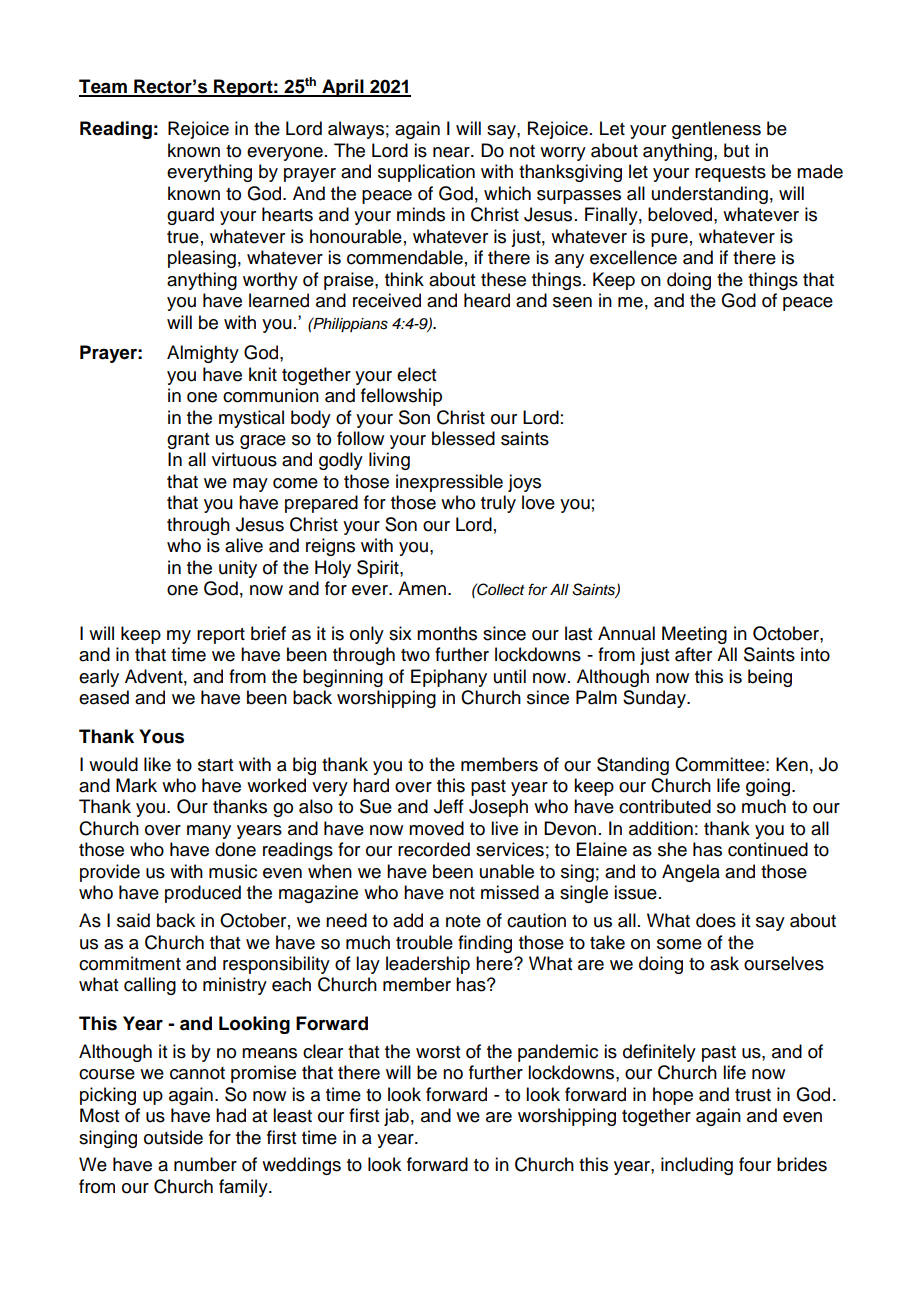  What do you see at coordinates (190, 216) in the screenshot?
I see `guard` at bounding box center [190, 216].
